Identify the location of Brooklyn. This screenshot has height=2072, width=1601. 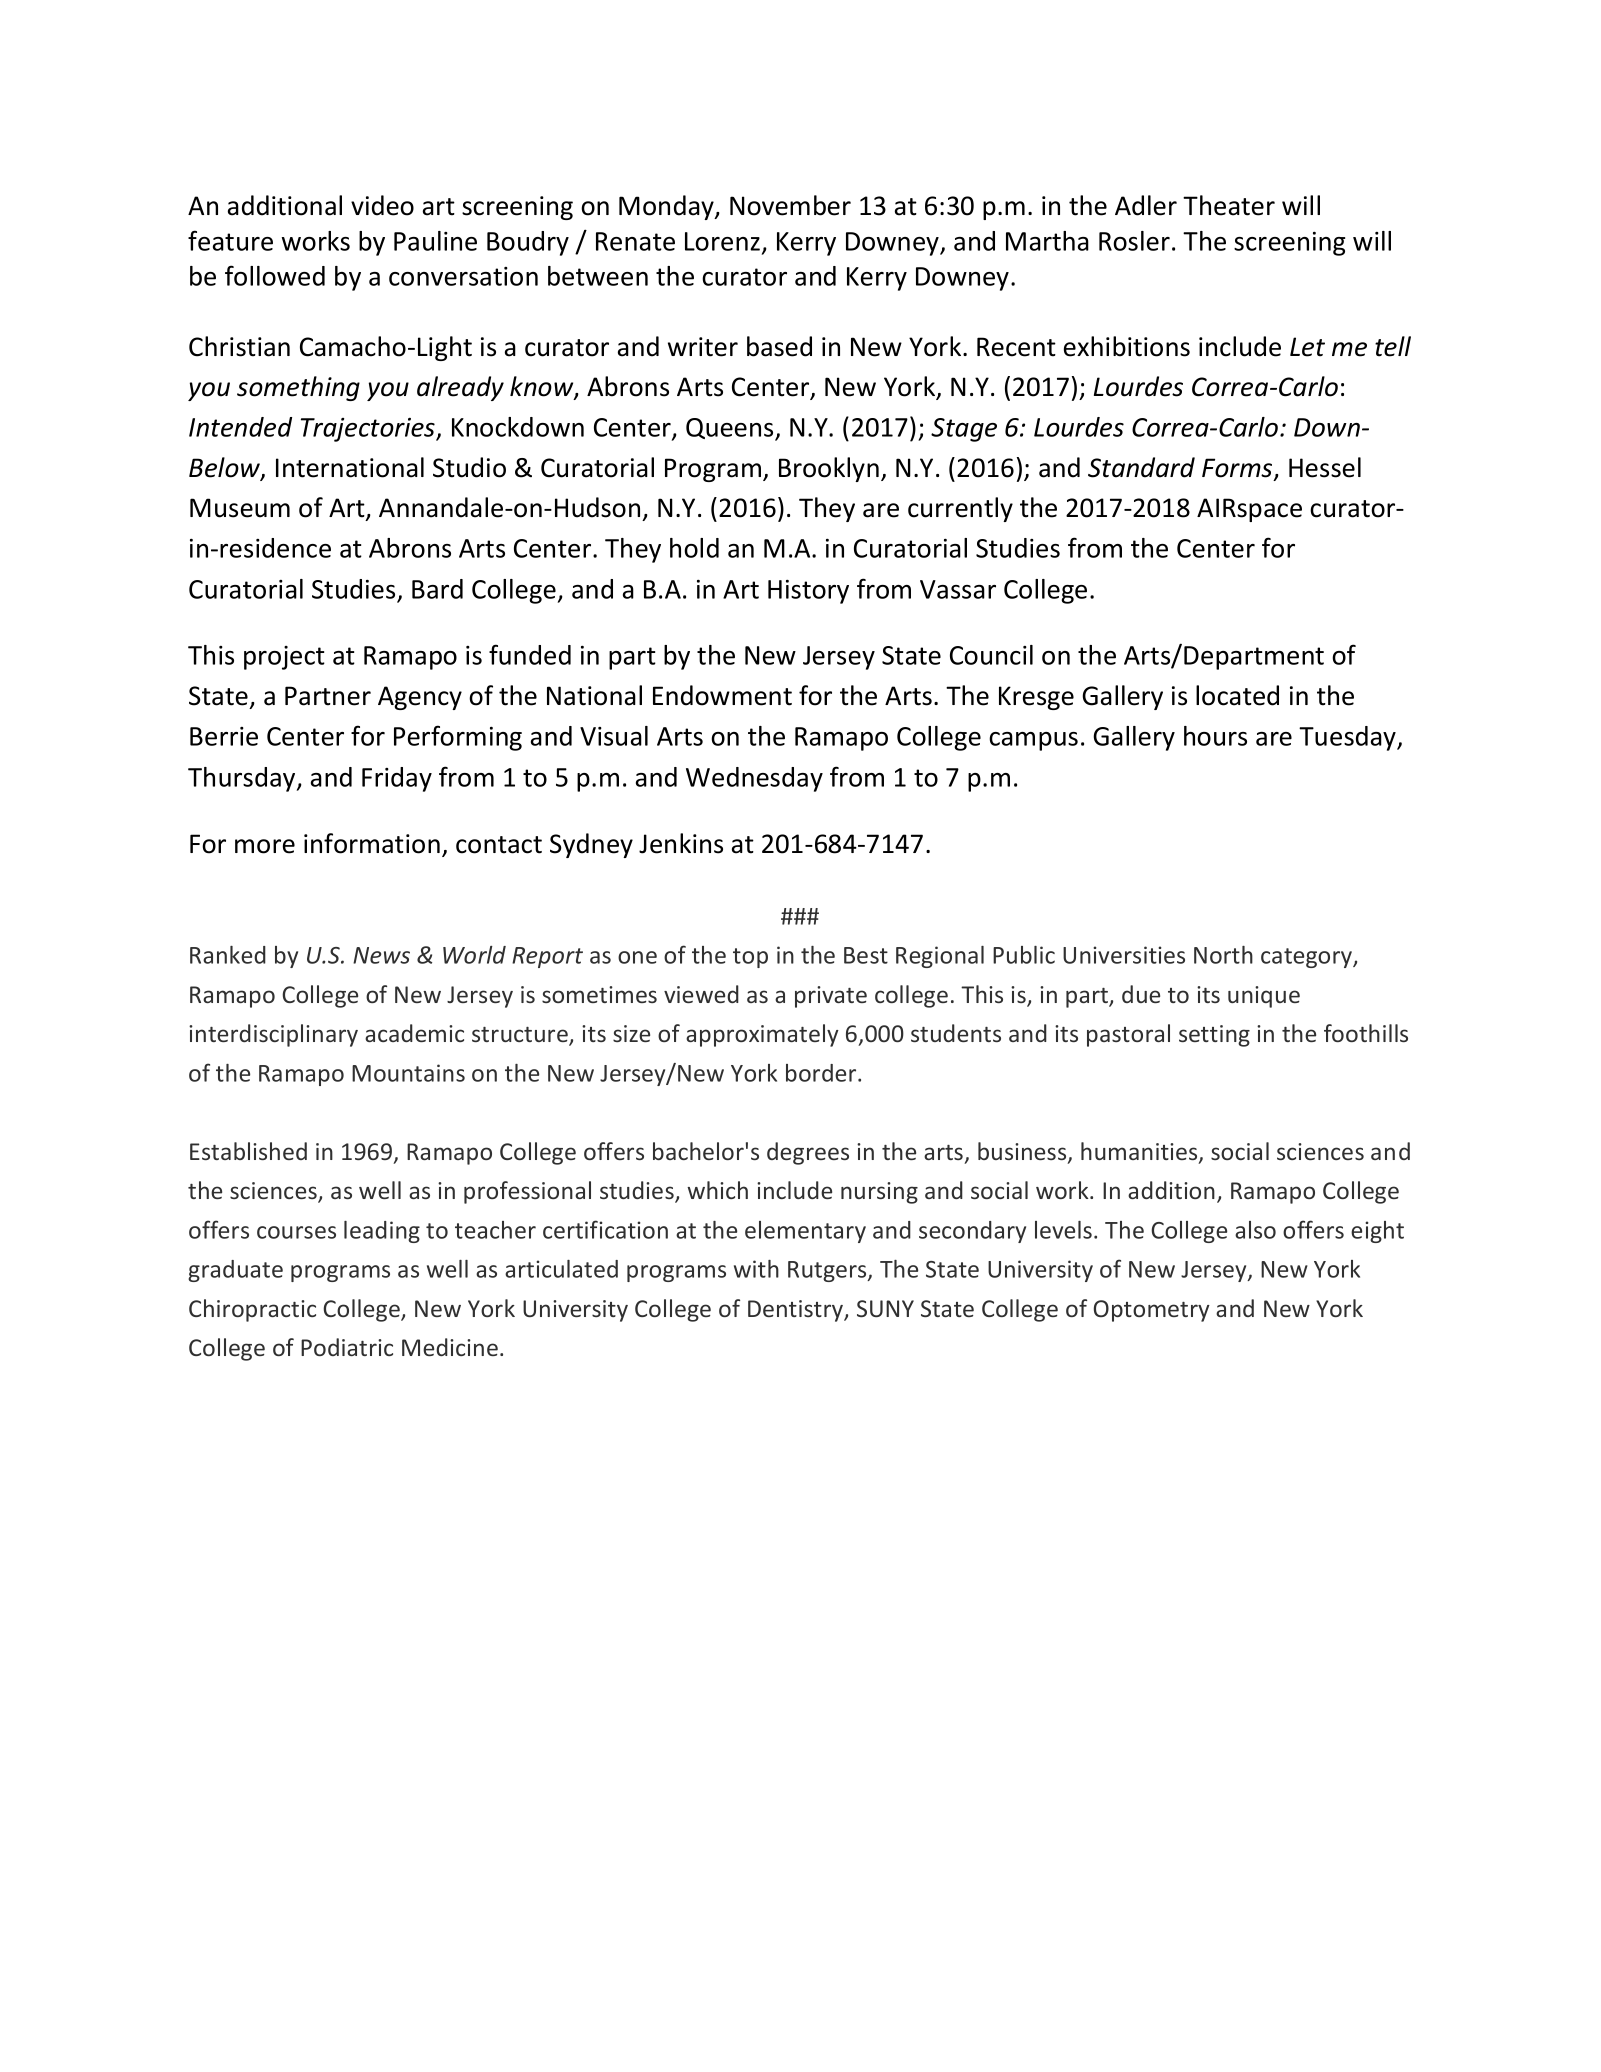
(829, 469).
